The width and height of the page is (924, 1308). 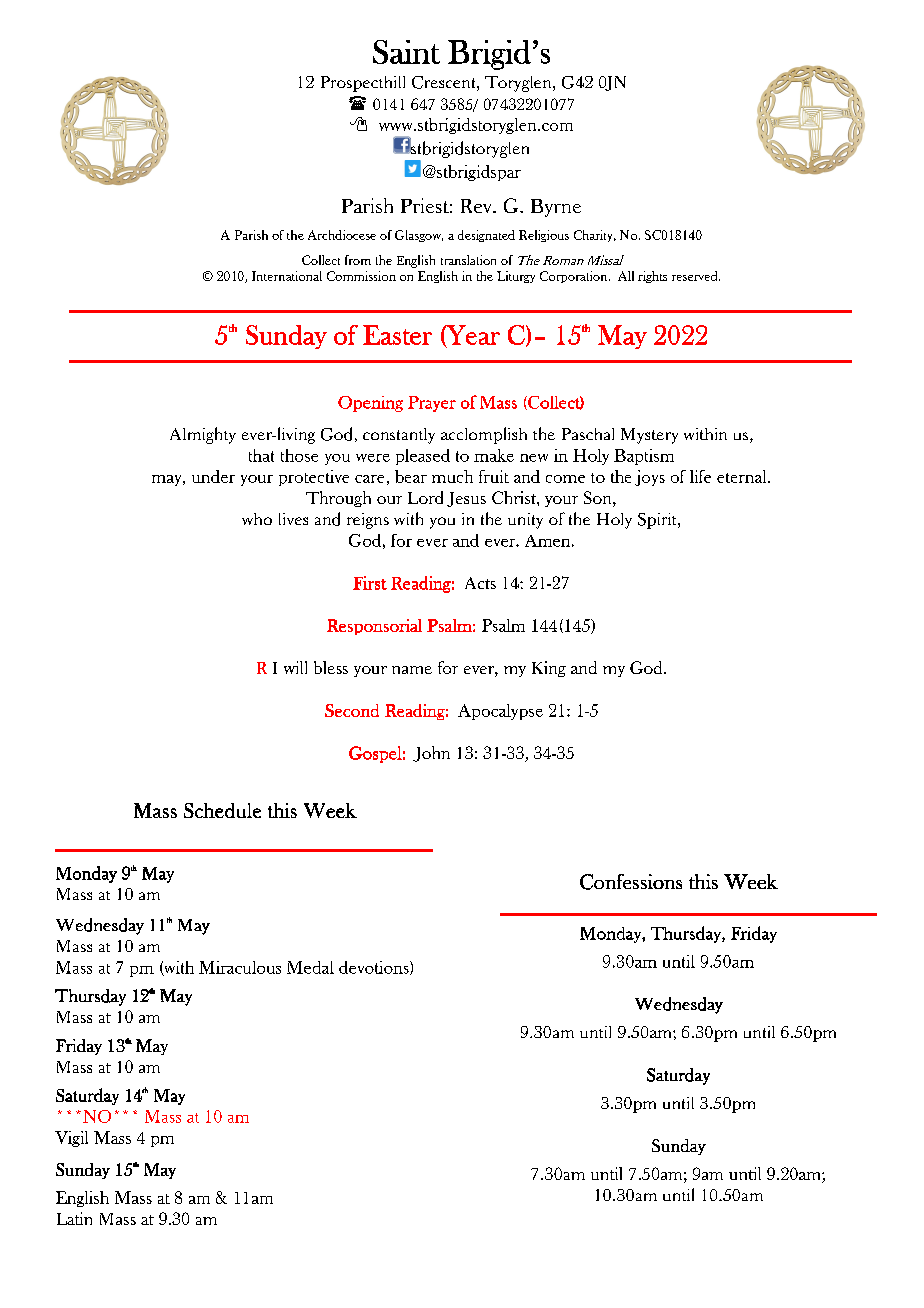 What do you see at coordinates (370, 583) in the page?
I see `First` at bounding box center [370, 583].
